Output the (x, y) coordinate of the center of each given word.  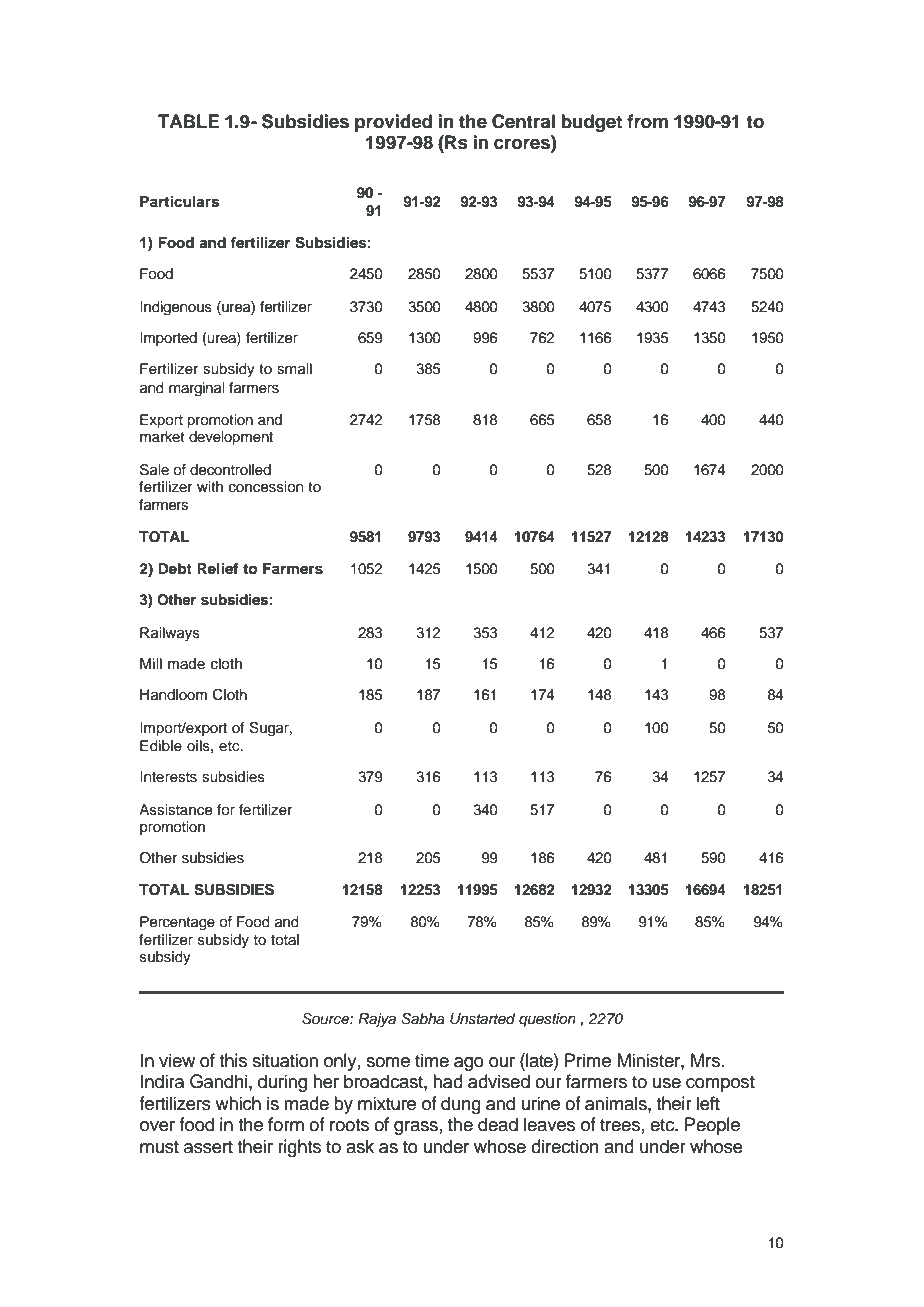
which (238, 1103)
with (210, 486)
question (547, 1020)
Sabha (423, 1019)
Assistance (175, 810)
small (294, 369)
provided (393, 123)
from (647, 121)
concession (266, 487)
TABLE (188, 121)
